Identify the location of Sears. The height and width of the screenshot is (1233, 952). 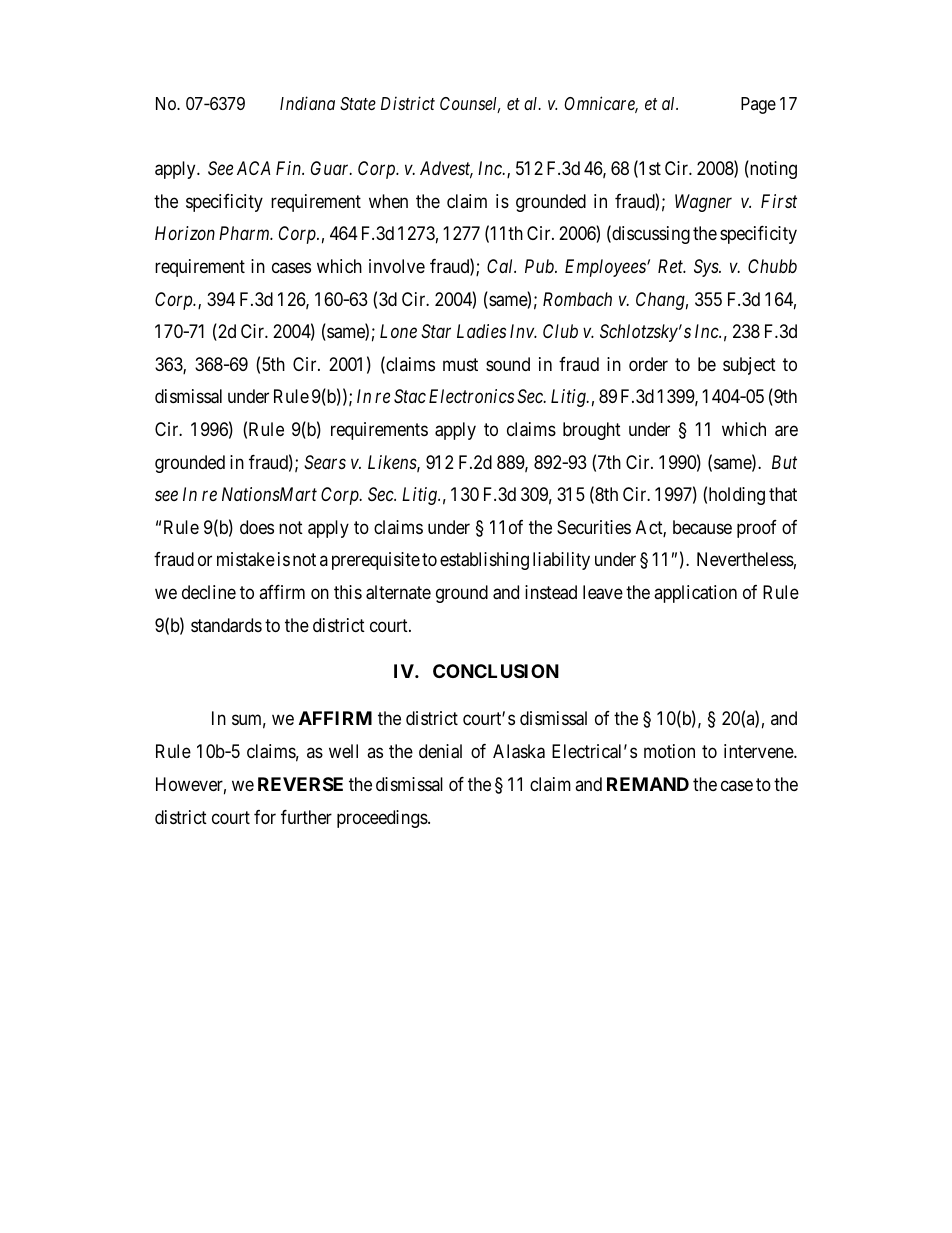
(325, 462).
